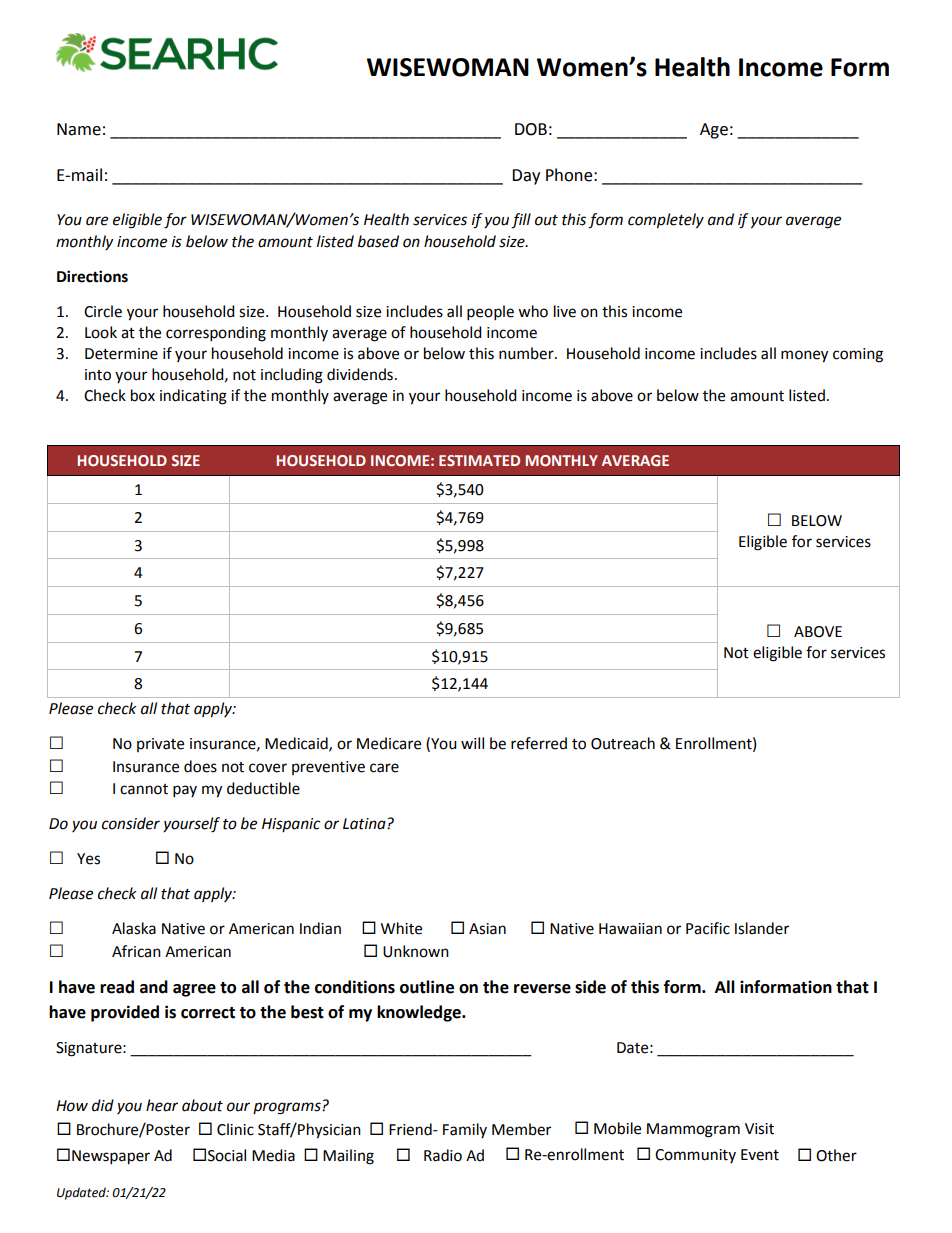 This screenshot has width=952, height=1233. I want to click on ESTIMATED, so click(479, 460).
